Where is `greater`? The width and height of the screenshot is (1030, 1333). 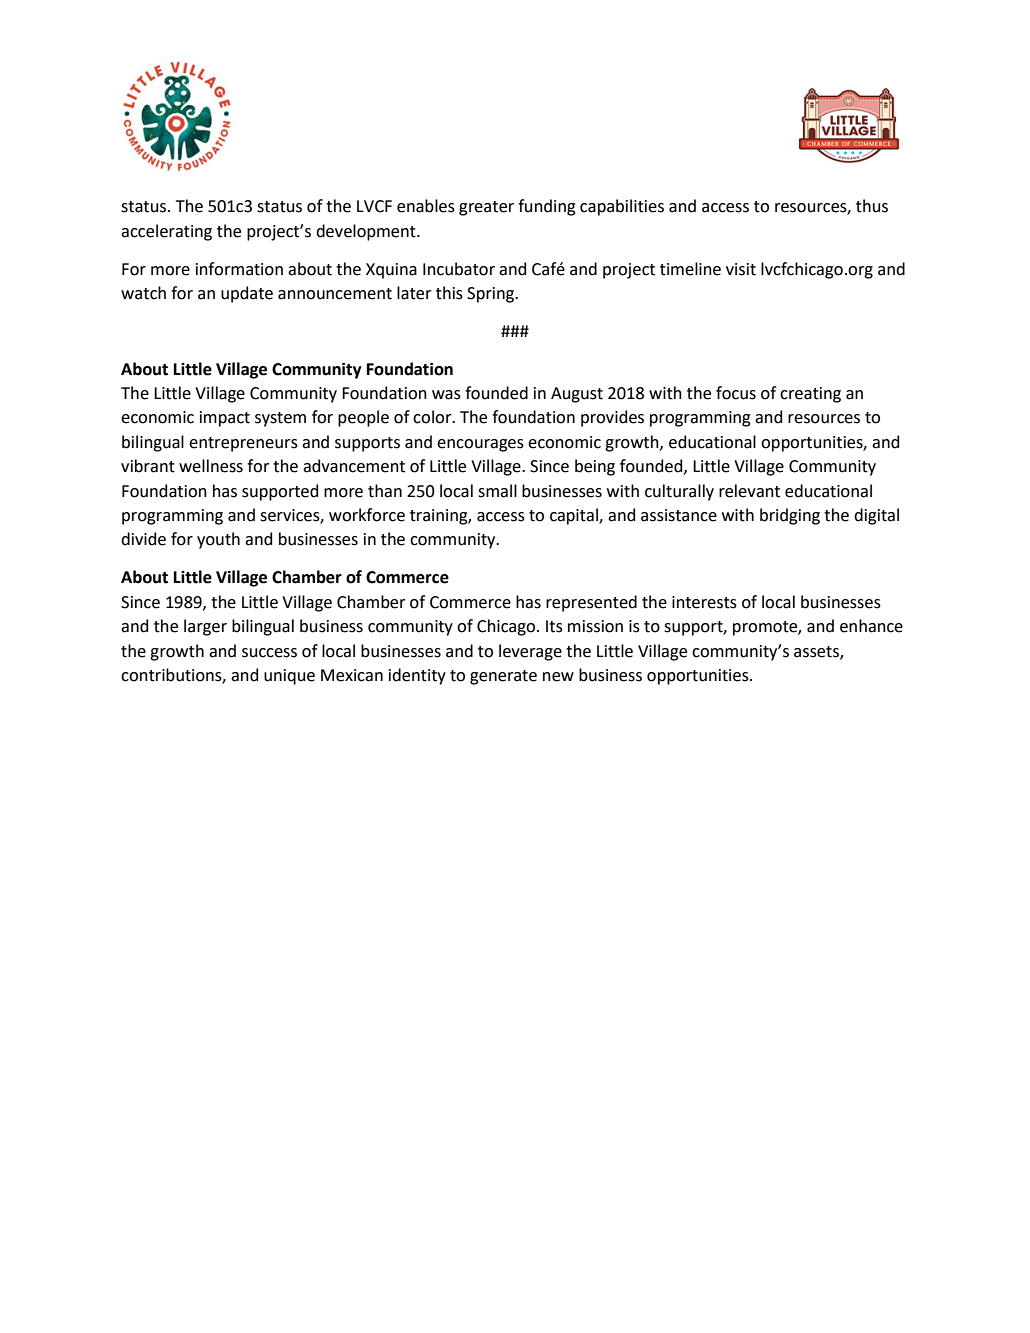
greater is located at coordinates (486, 208).
